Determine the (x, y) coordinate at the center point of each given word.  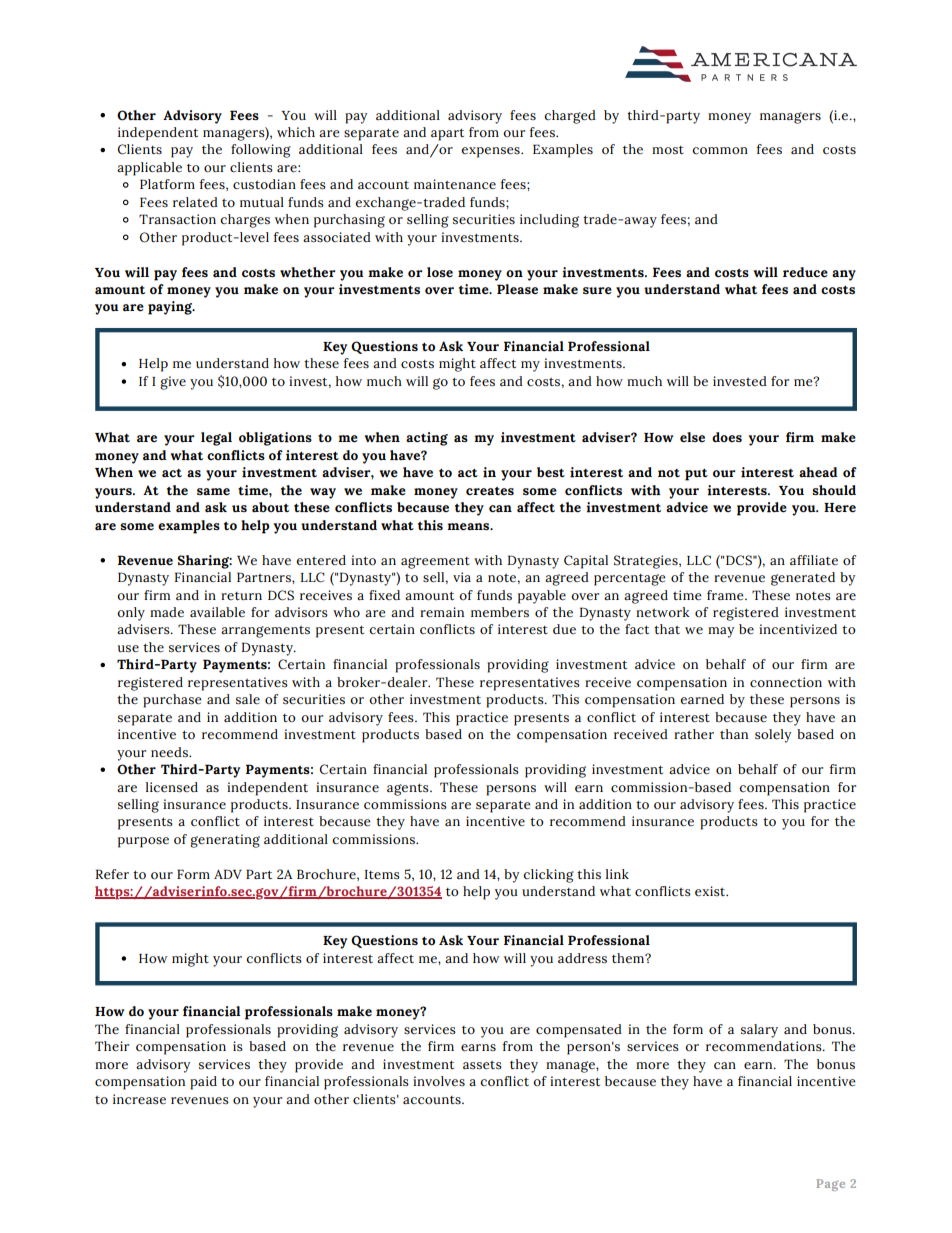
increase (139, 1099)
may (721, 632)
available (217, 612)
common (720, 150)
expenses (491, 152)
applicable (149, 169)
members (500, 612)
